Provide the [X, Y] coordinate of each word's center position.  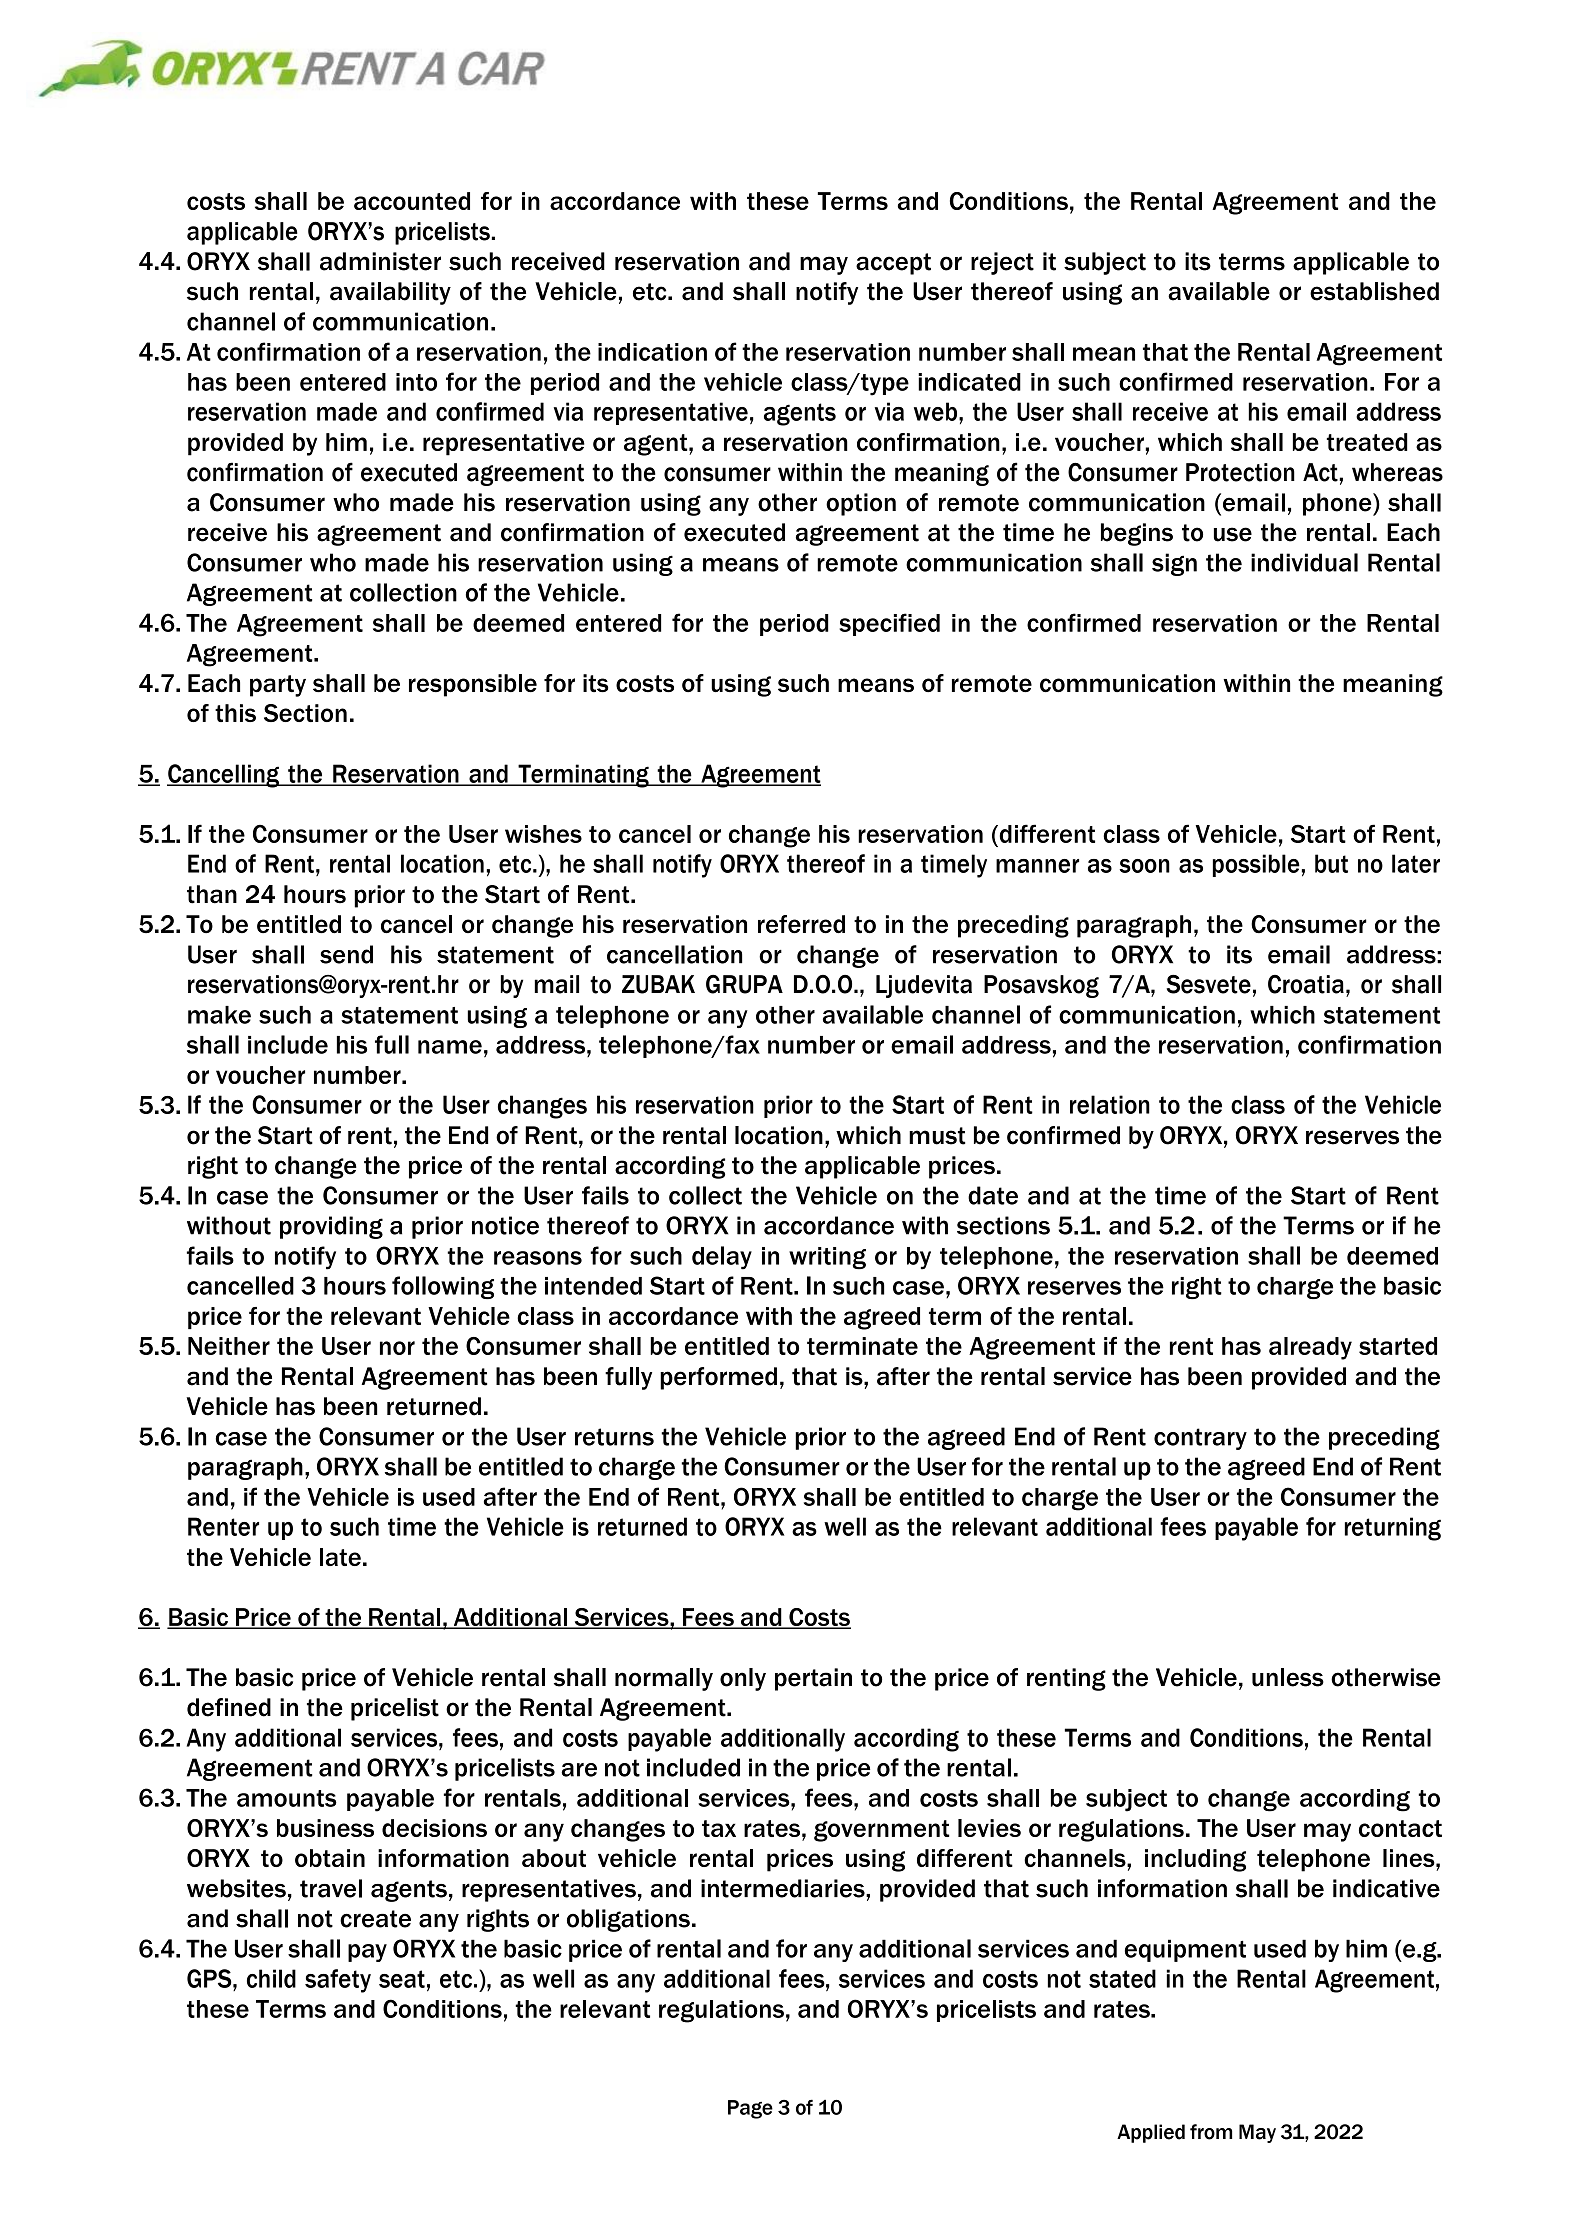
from [1211, 2132]
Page [750, 2109]
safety [338, 1981]
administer [380, 261]
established [1374, 291]
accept [893, 264]
